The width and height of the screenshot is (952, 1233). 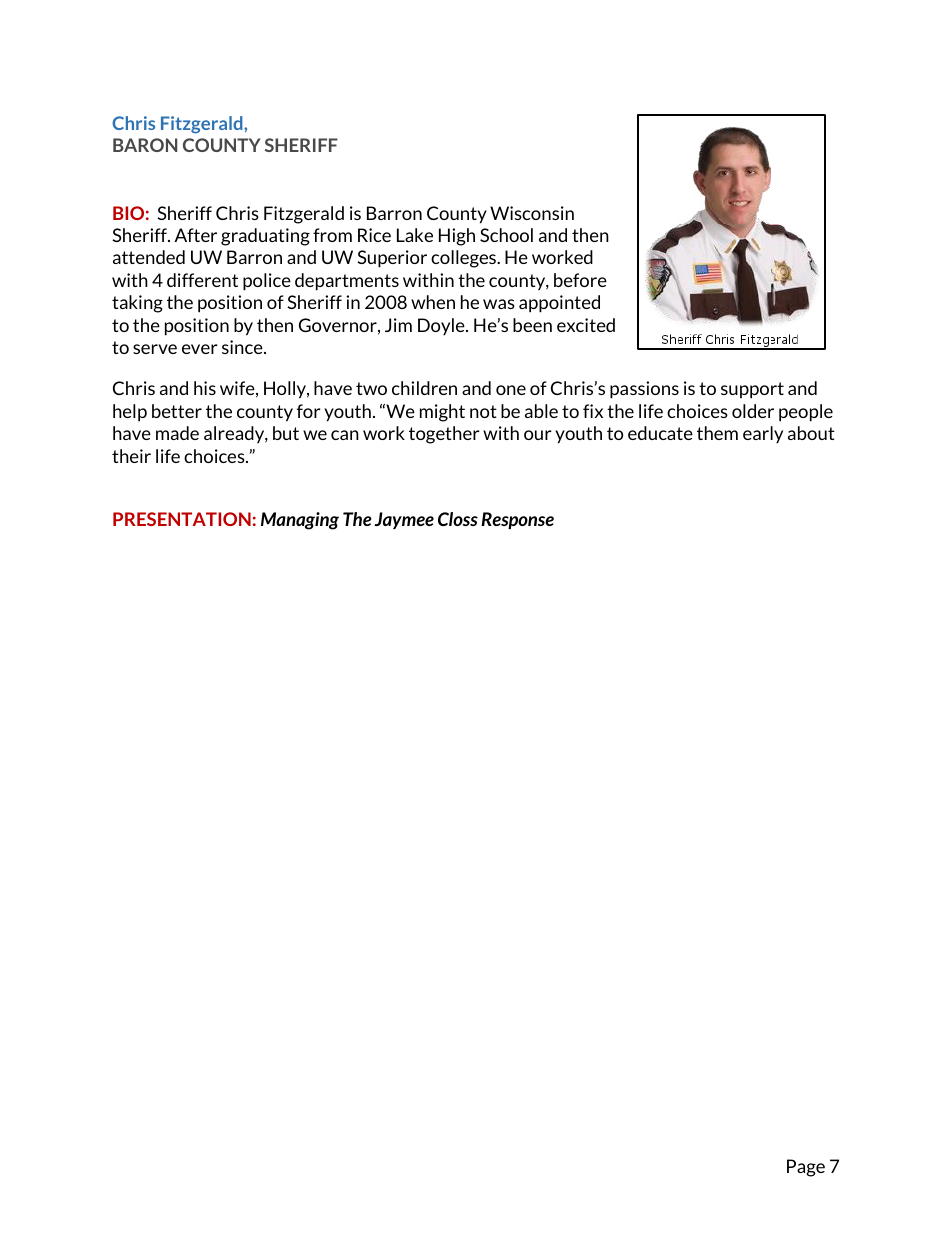 I want to click on Page, so click(x=806, y=1168).
